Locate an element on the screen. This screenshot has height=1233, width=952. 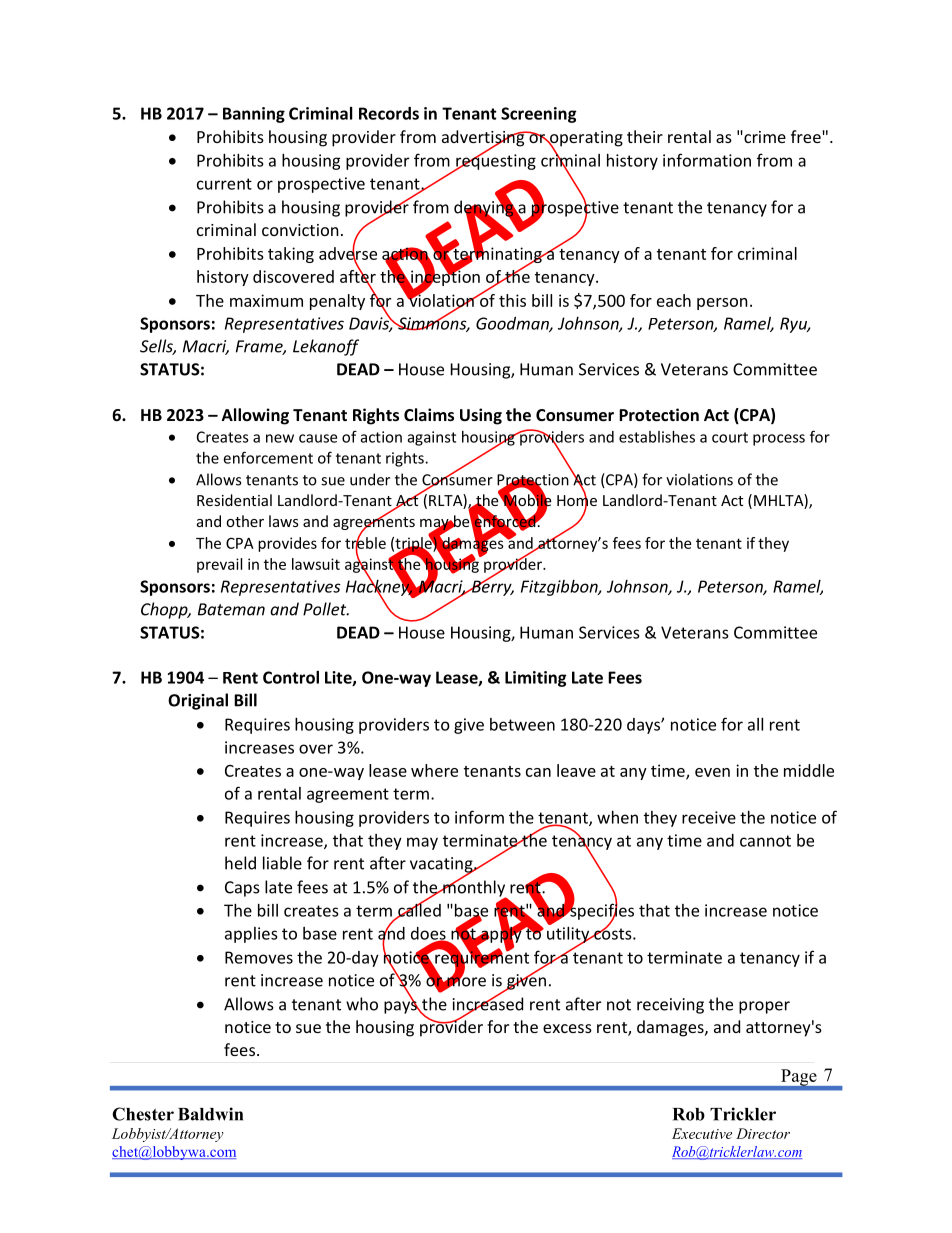
Claims is located at coordinates (429, 414).
